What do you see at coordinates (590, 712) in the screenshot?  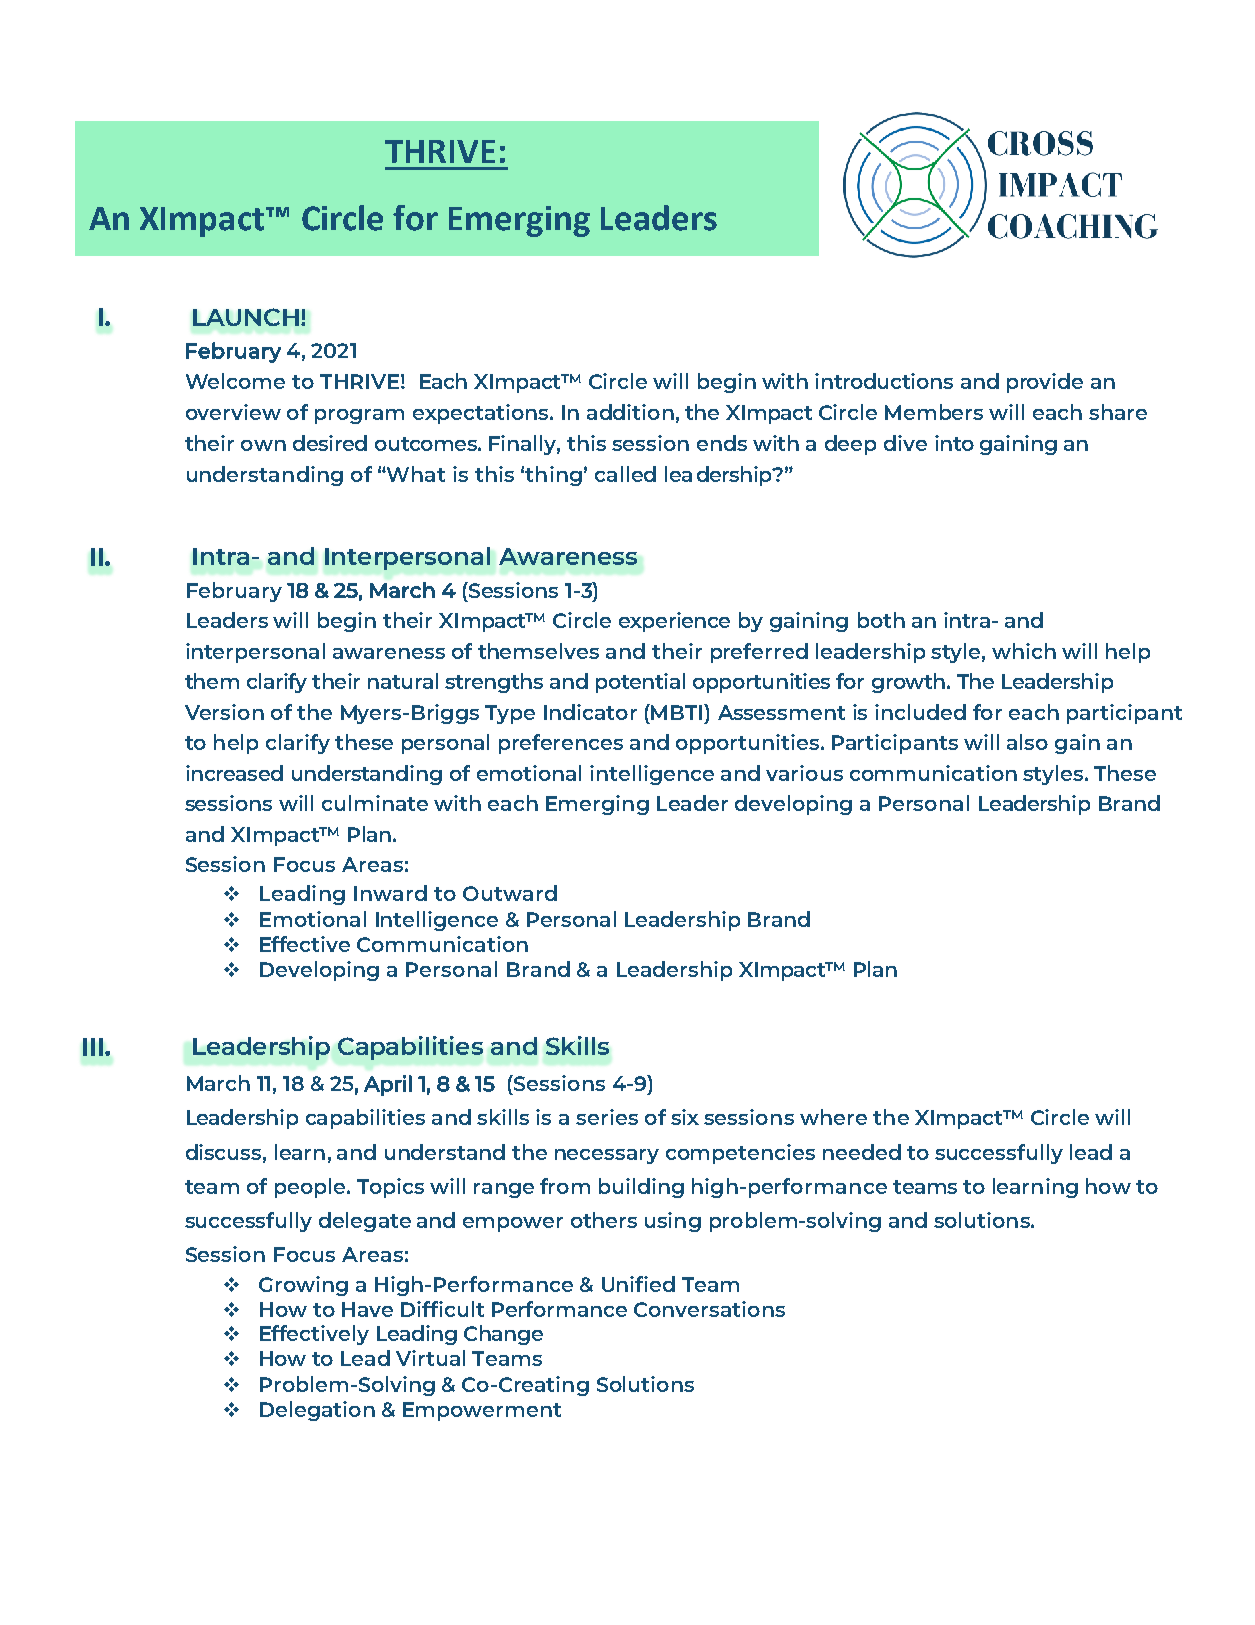 I see `Indicator` at bounding box center [590, 712].
